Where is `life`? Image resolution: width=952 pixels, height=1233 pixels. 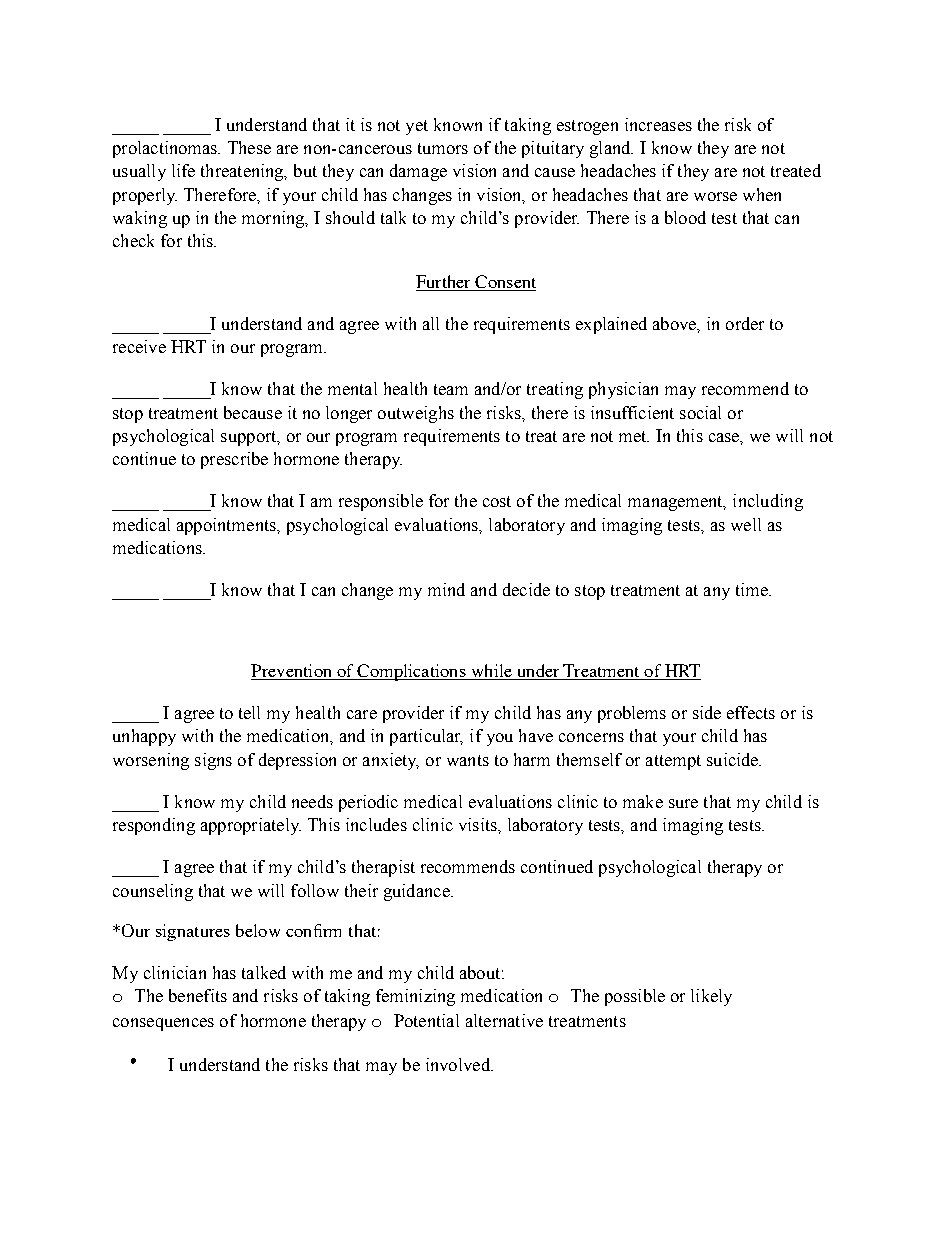
life is located at coordinates (183, 170).
